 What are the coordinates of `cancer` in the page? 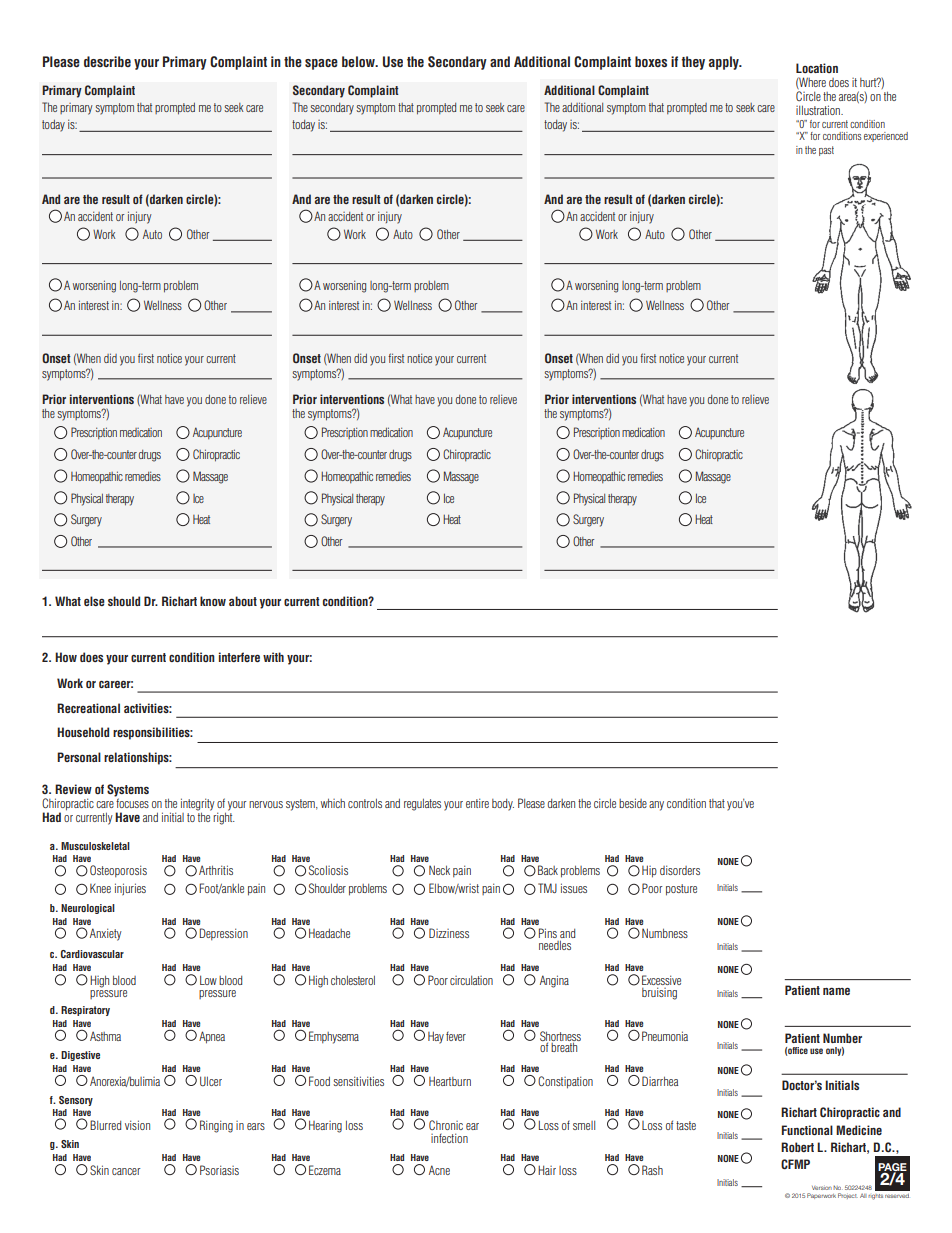 It's located at (126, 1171).
